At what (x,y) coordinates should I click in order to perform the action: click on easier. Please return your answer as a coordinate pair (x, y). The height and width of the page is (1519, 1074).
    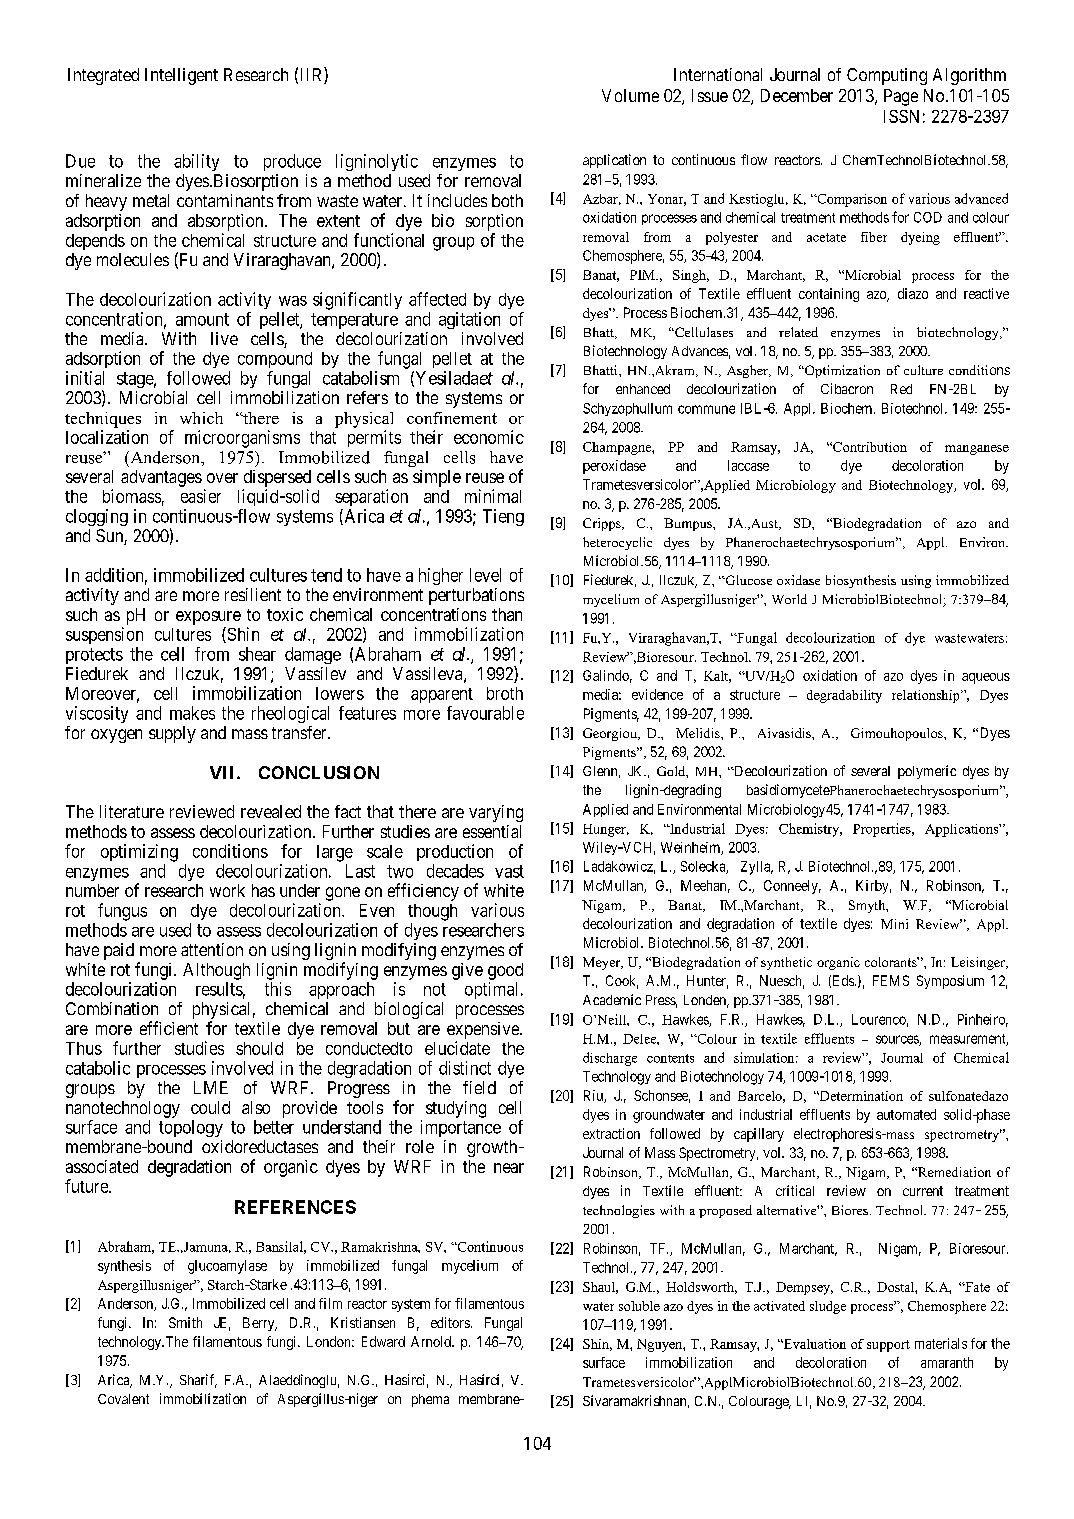
    Looking at the image, I should click on (201, 496).
